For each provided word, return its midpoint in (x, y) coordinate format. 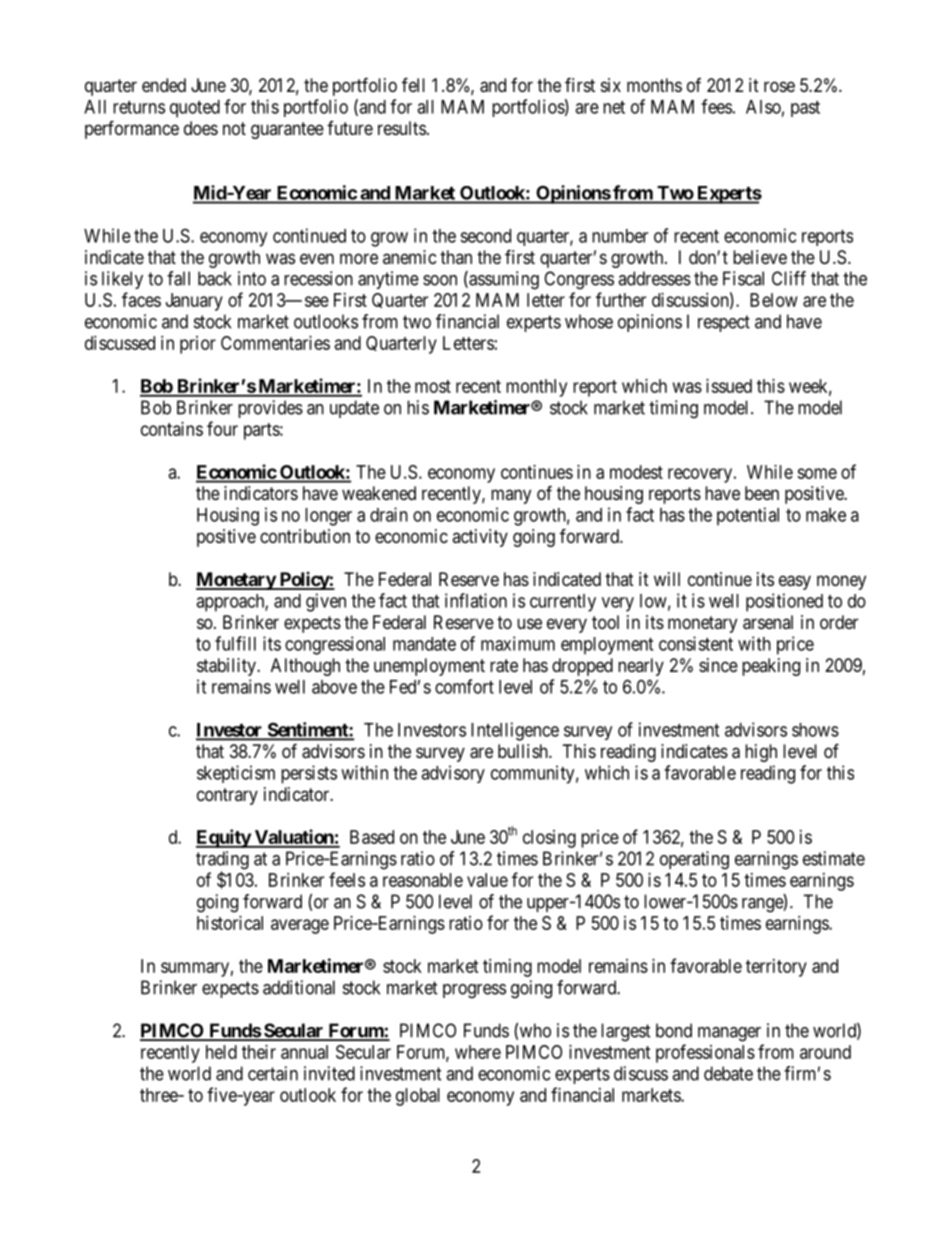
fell (413, 84)
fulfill (235, 643)
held (221, 1052)
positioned (784, 602)
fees (716, 106)
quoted (195, 109)
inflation (476, 600)
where (478, 1052)
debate (728, 1073)
